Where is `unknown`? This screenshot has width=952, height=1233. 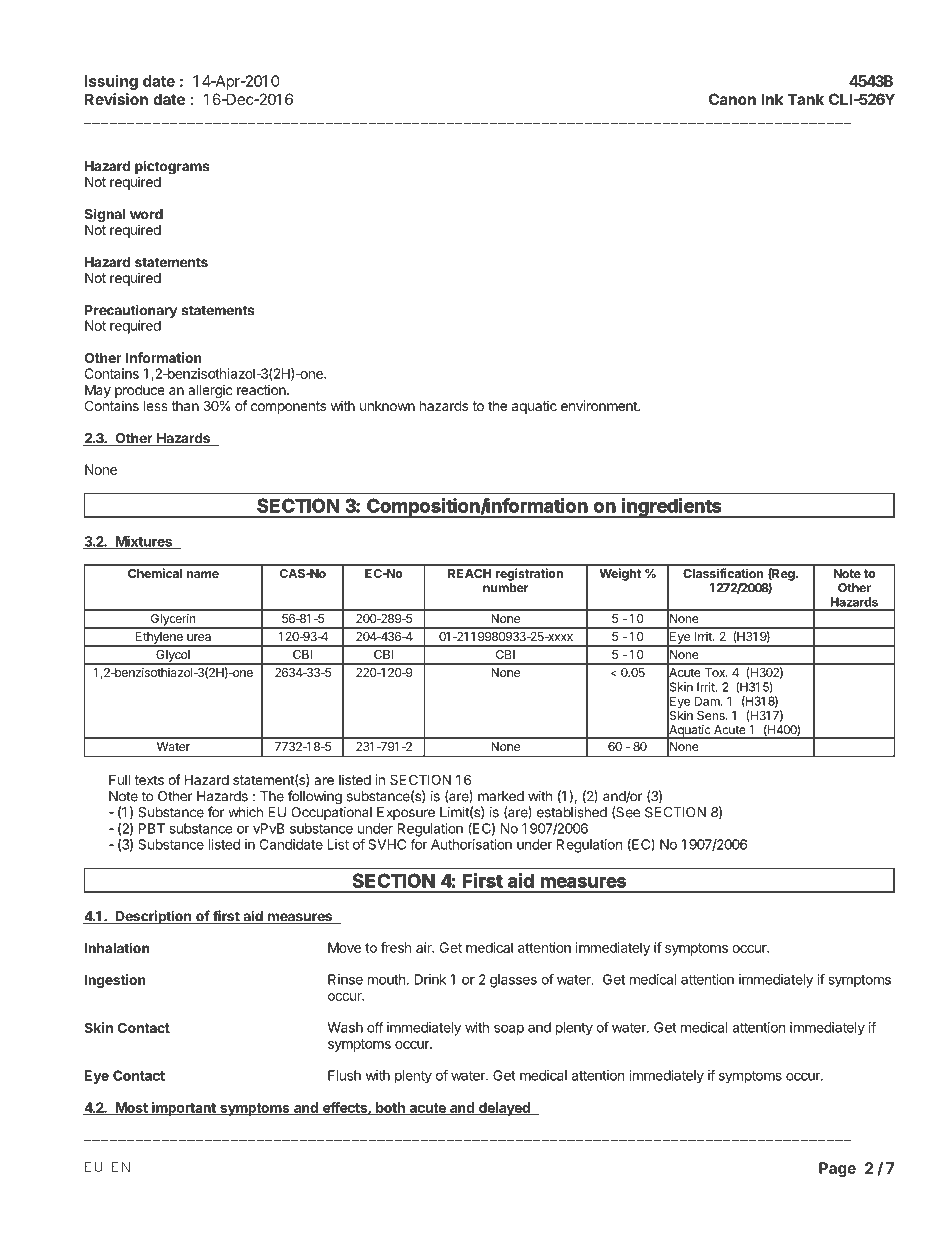
unknown is located at coordinates (387, 406).
